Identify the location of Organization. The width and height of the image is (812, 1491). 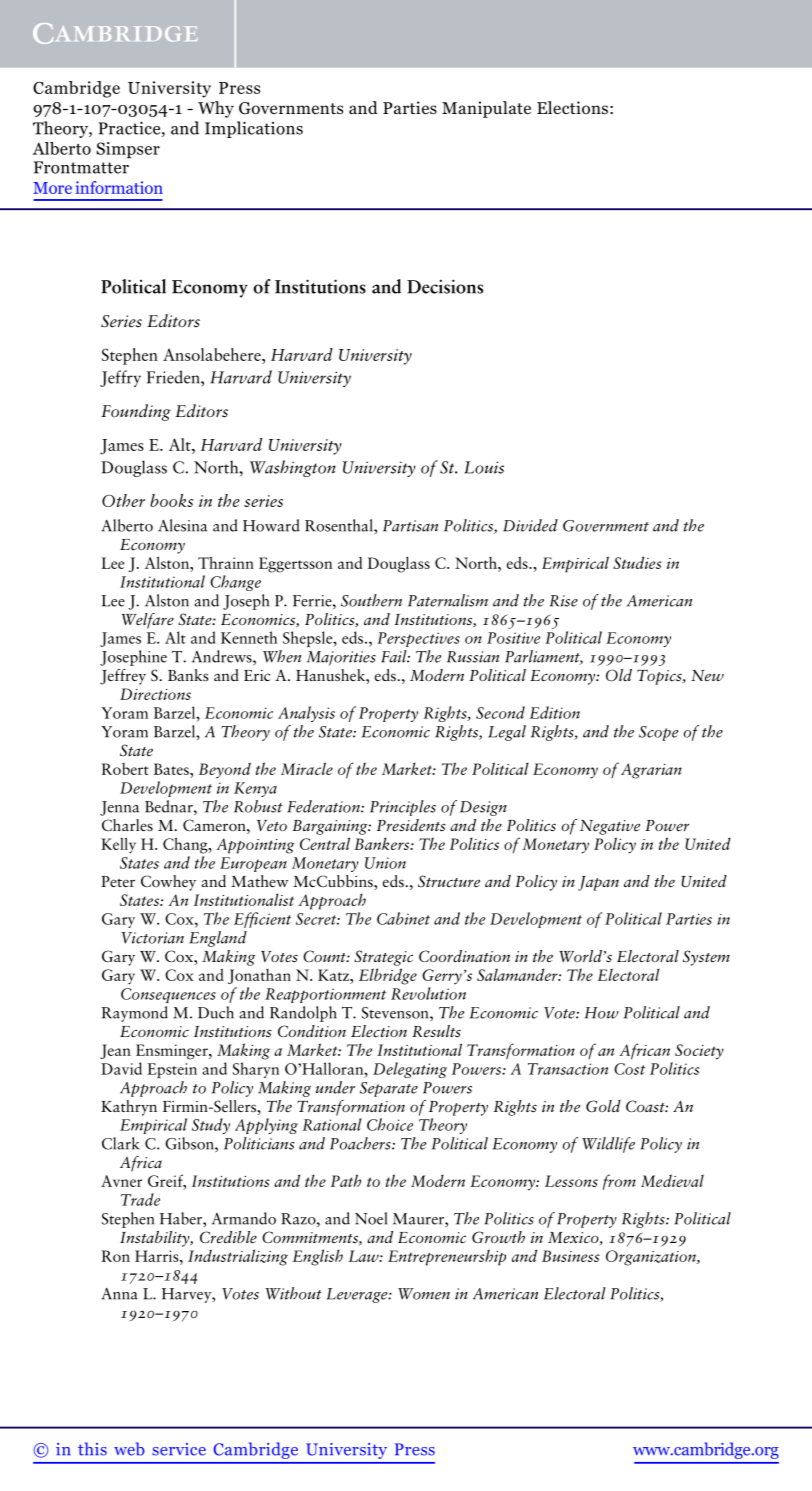
(652, 1258).
